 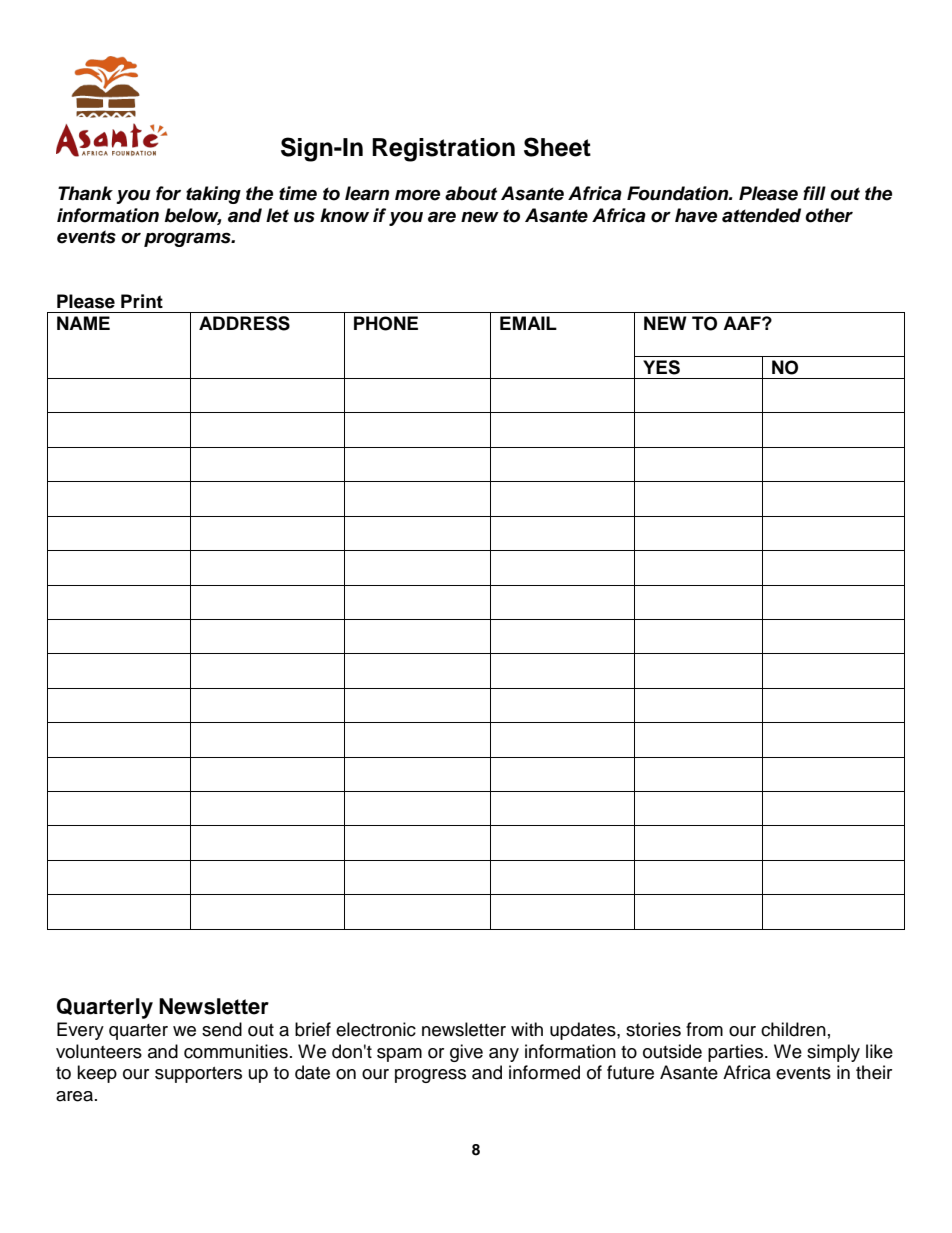 I want to click on parties, so click(x=737, y=1053).
